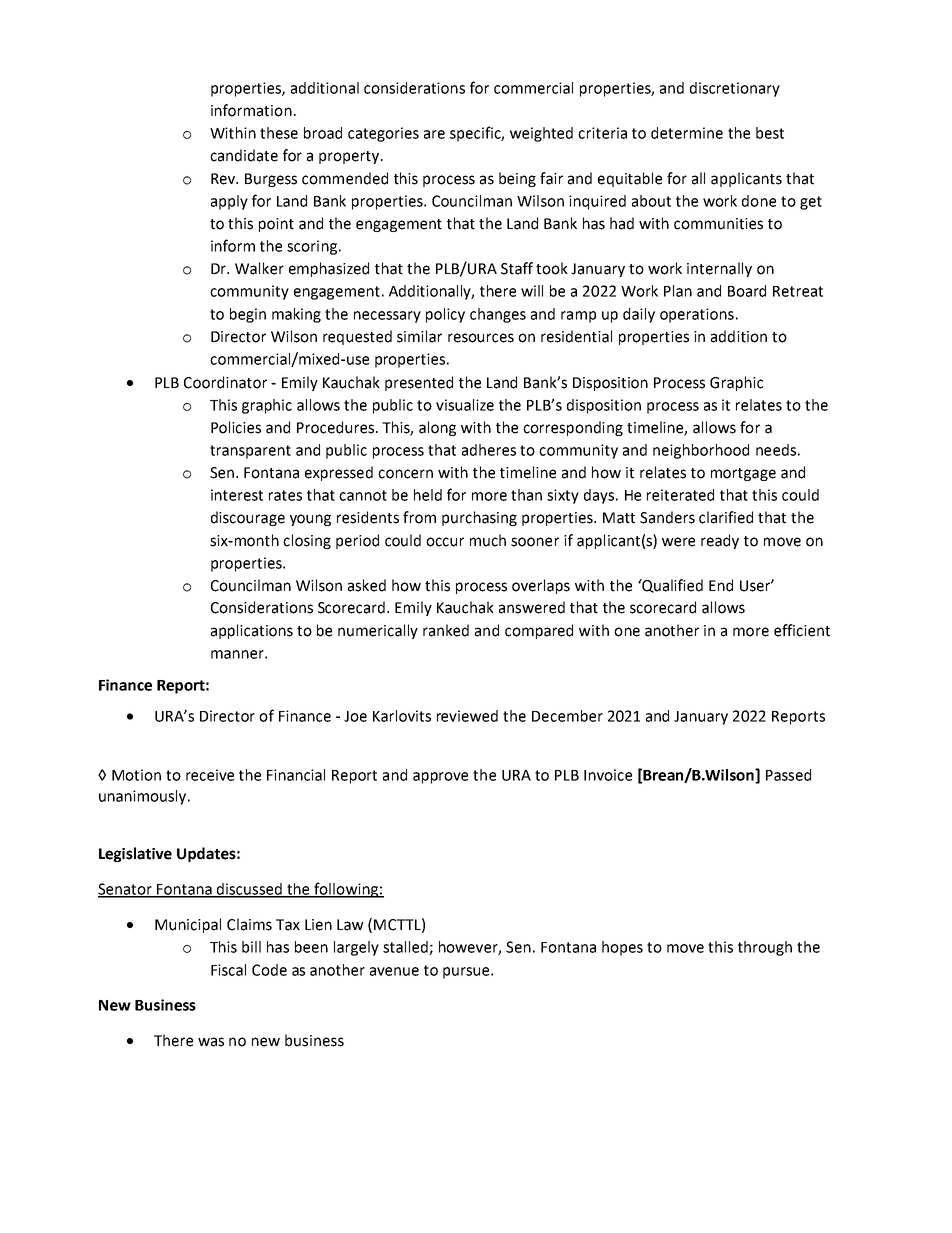 This page has width=952, height=1233. I want to click on begin, so click(248, 315).
